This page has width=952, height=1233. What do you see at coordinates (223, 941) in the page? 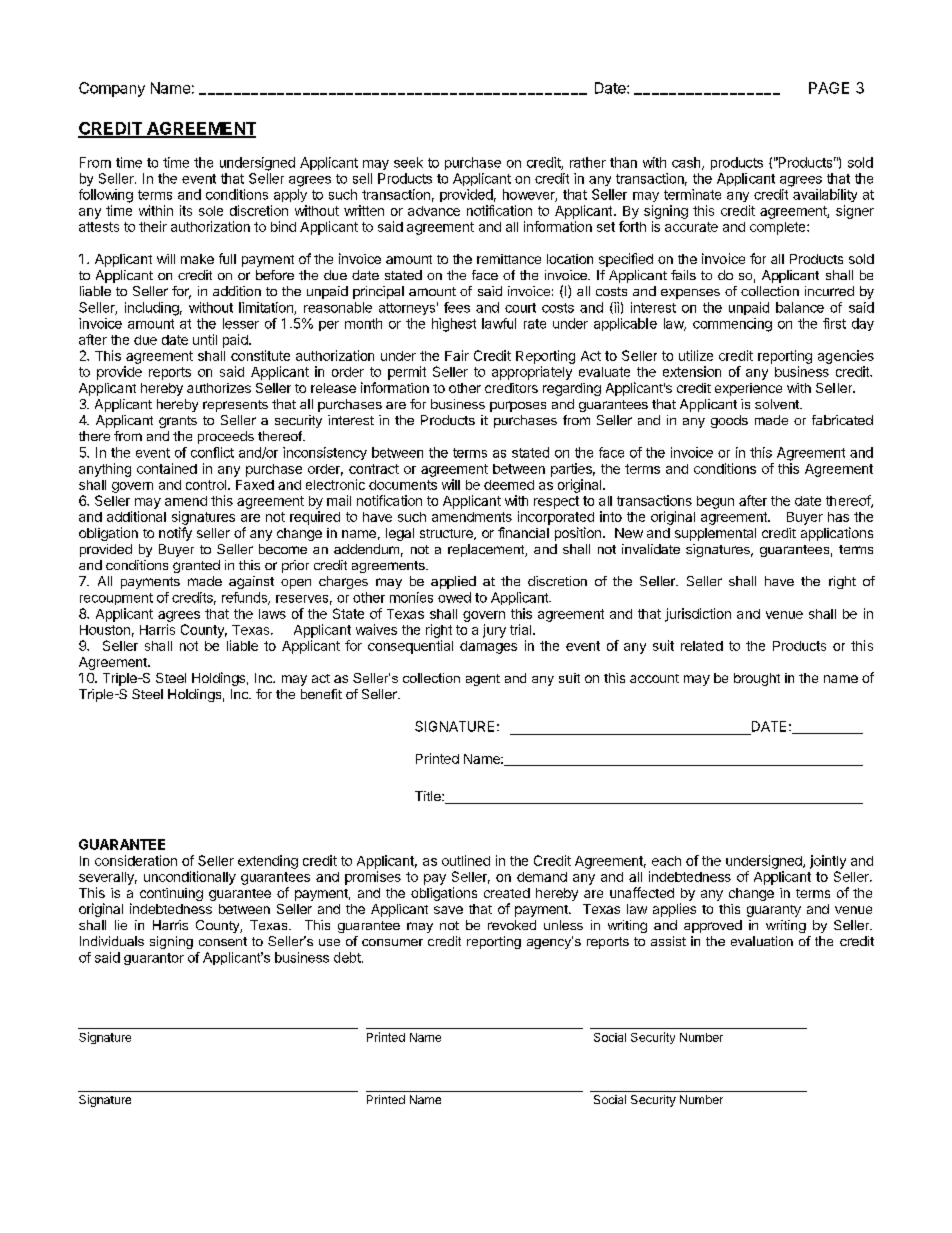
I see `consent` at bounding box center [223, 941].
